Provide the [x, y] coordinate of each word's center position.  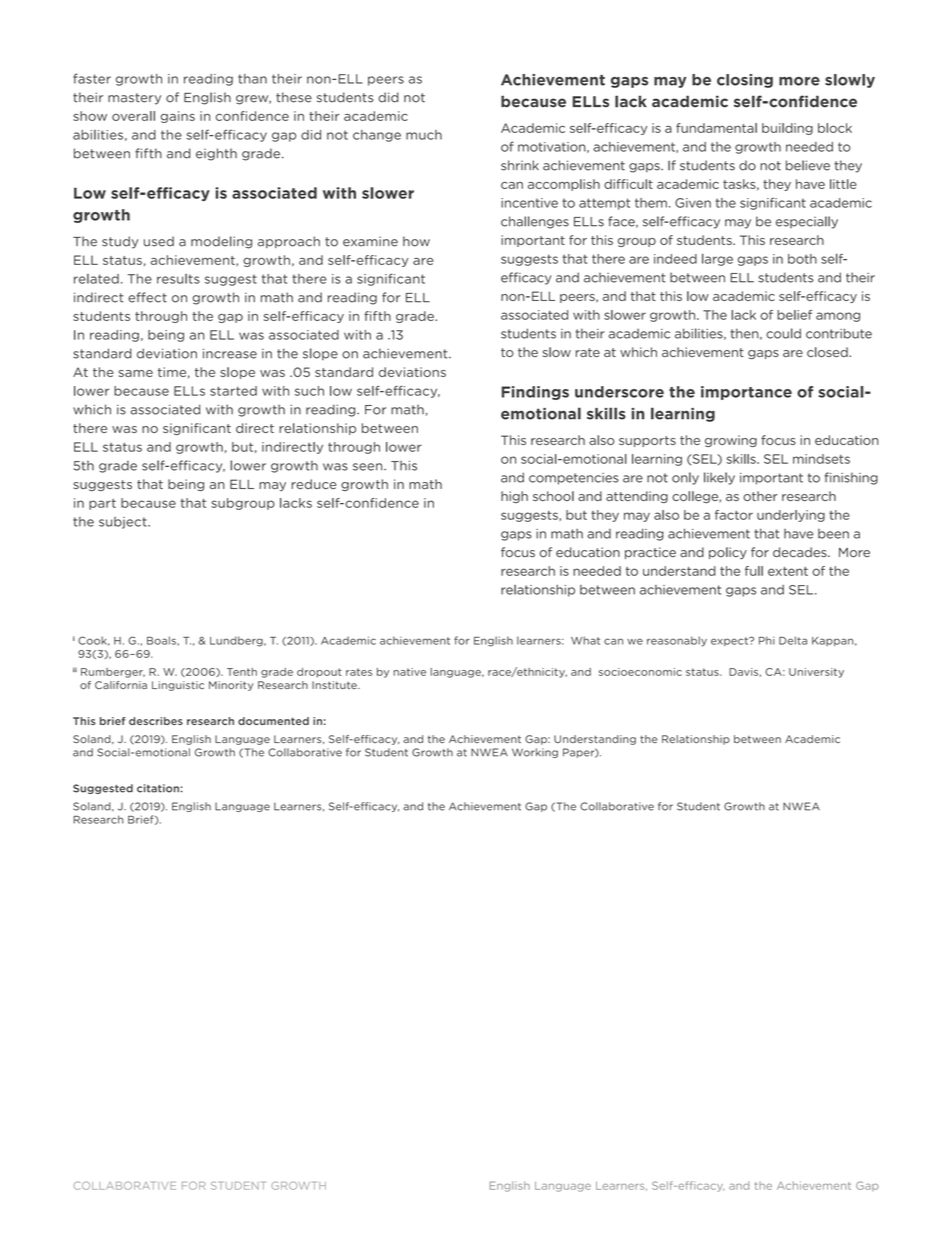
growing [731, 441]
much [424, 135]
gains [178, 117]
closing [745, 81]
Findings [535, 393]
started [233, 391]
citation [158, 788]
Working [535, 753]
